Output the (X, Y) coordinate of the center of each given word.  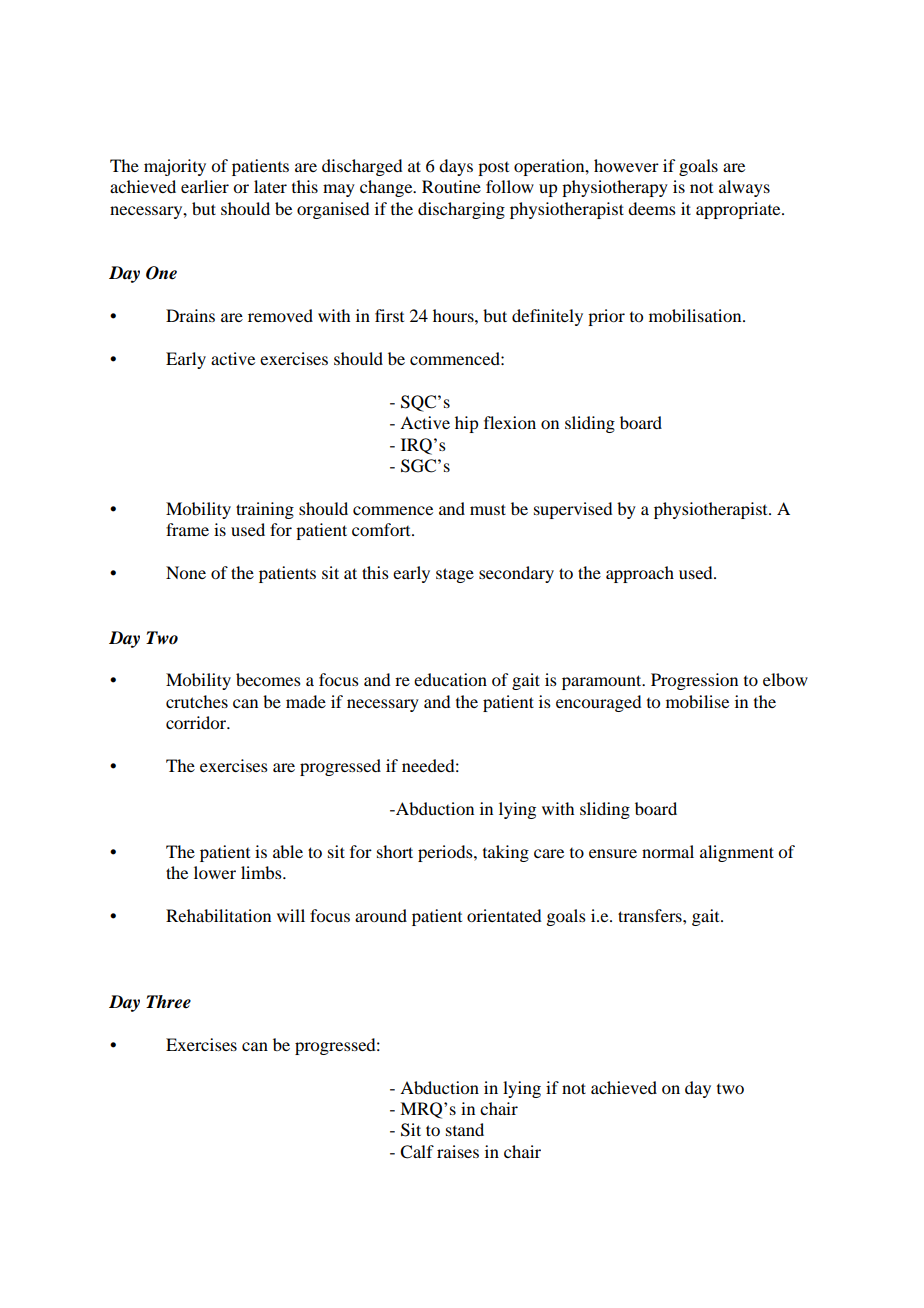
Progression (694, 681)
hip (466, 424)
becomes (268, 679)
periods (446, 853)
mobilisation (696, 315)
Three (168, 1002)
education (450, 679)
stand (465, 1129)
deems (652, 208)
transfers (651, 915)
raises (458, 1151)
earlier (205, 186)
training (265, 510)
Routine (451, 186)
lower (215, 872)
